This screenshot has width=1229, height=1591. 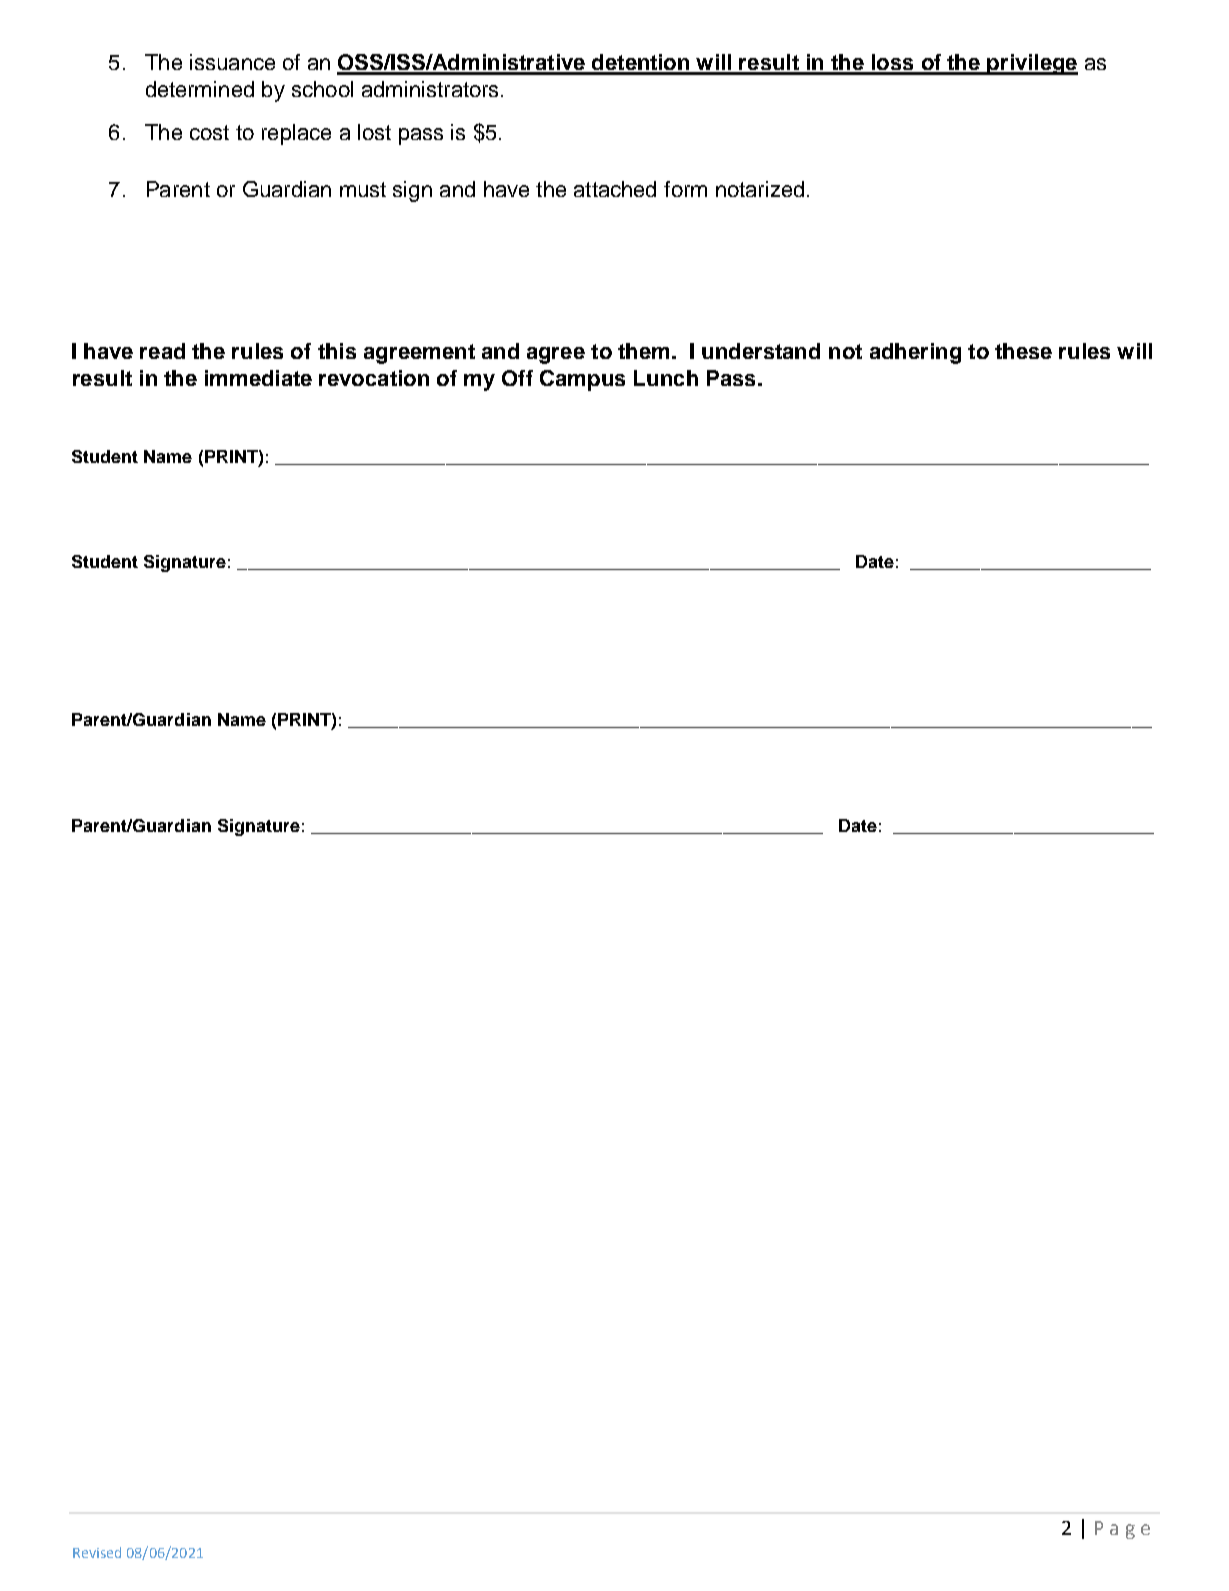 What do you see at coordinates (582, 380) in the screenshot?
I see `Campus` at bounding box center [582, 380].
